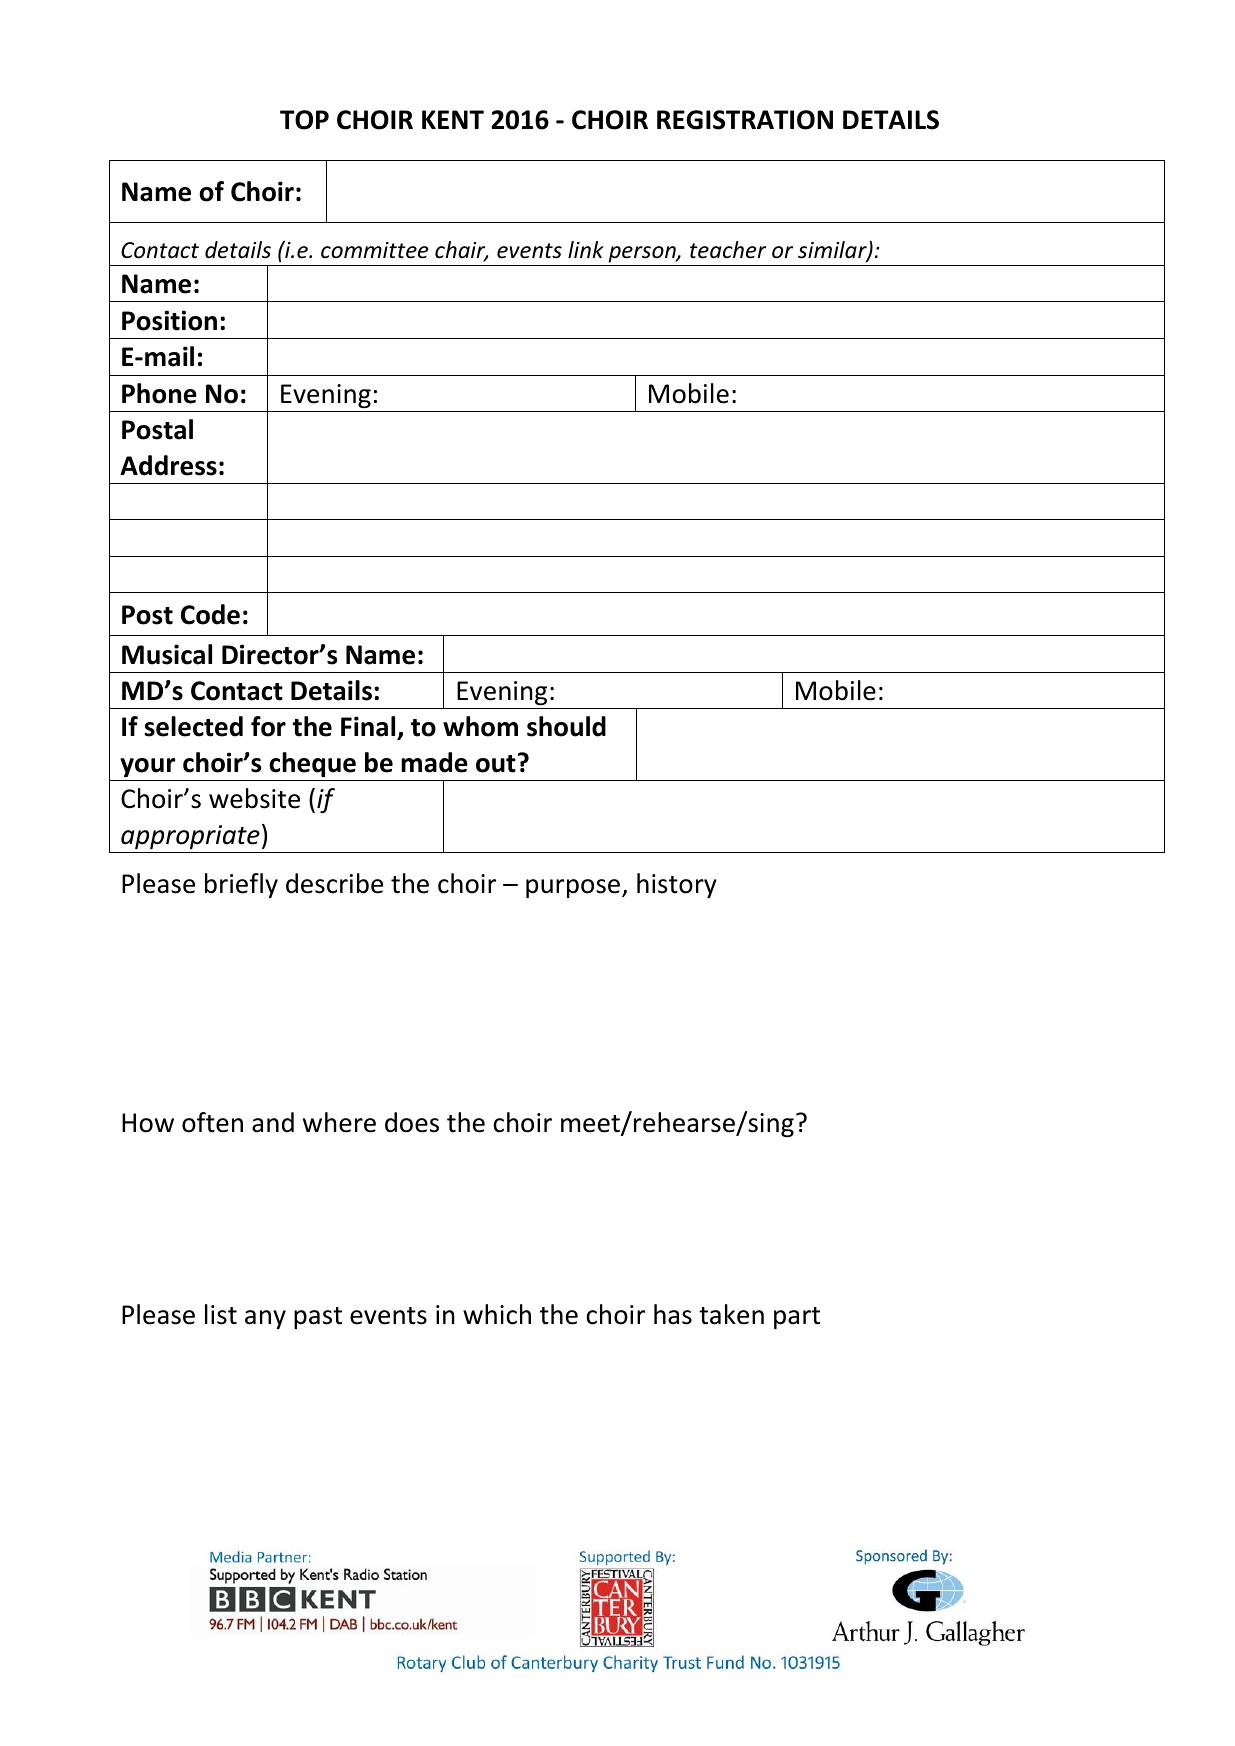 The image size is (1235, 1746). Describe the element at coordinates (480, 726) in the page. I see `whom` at that location.
